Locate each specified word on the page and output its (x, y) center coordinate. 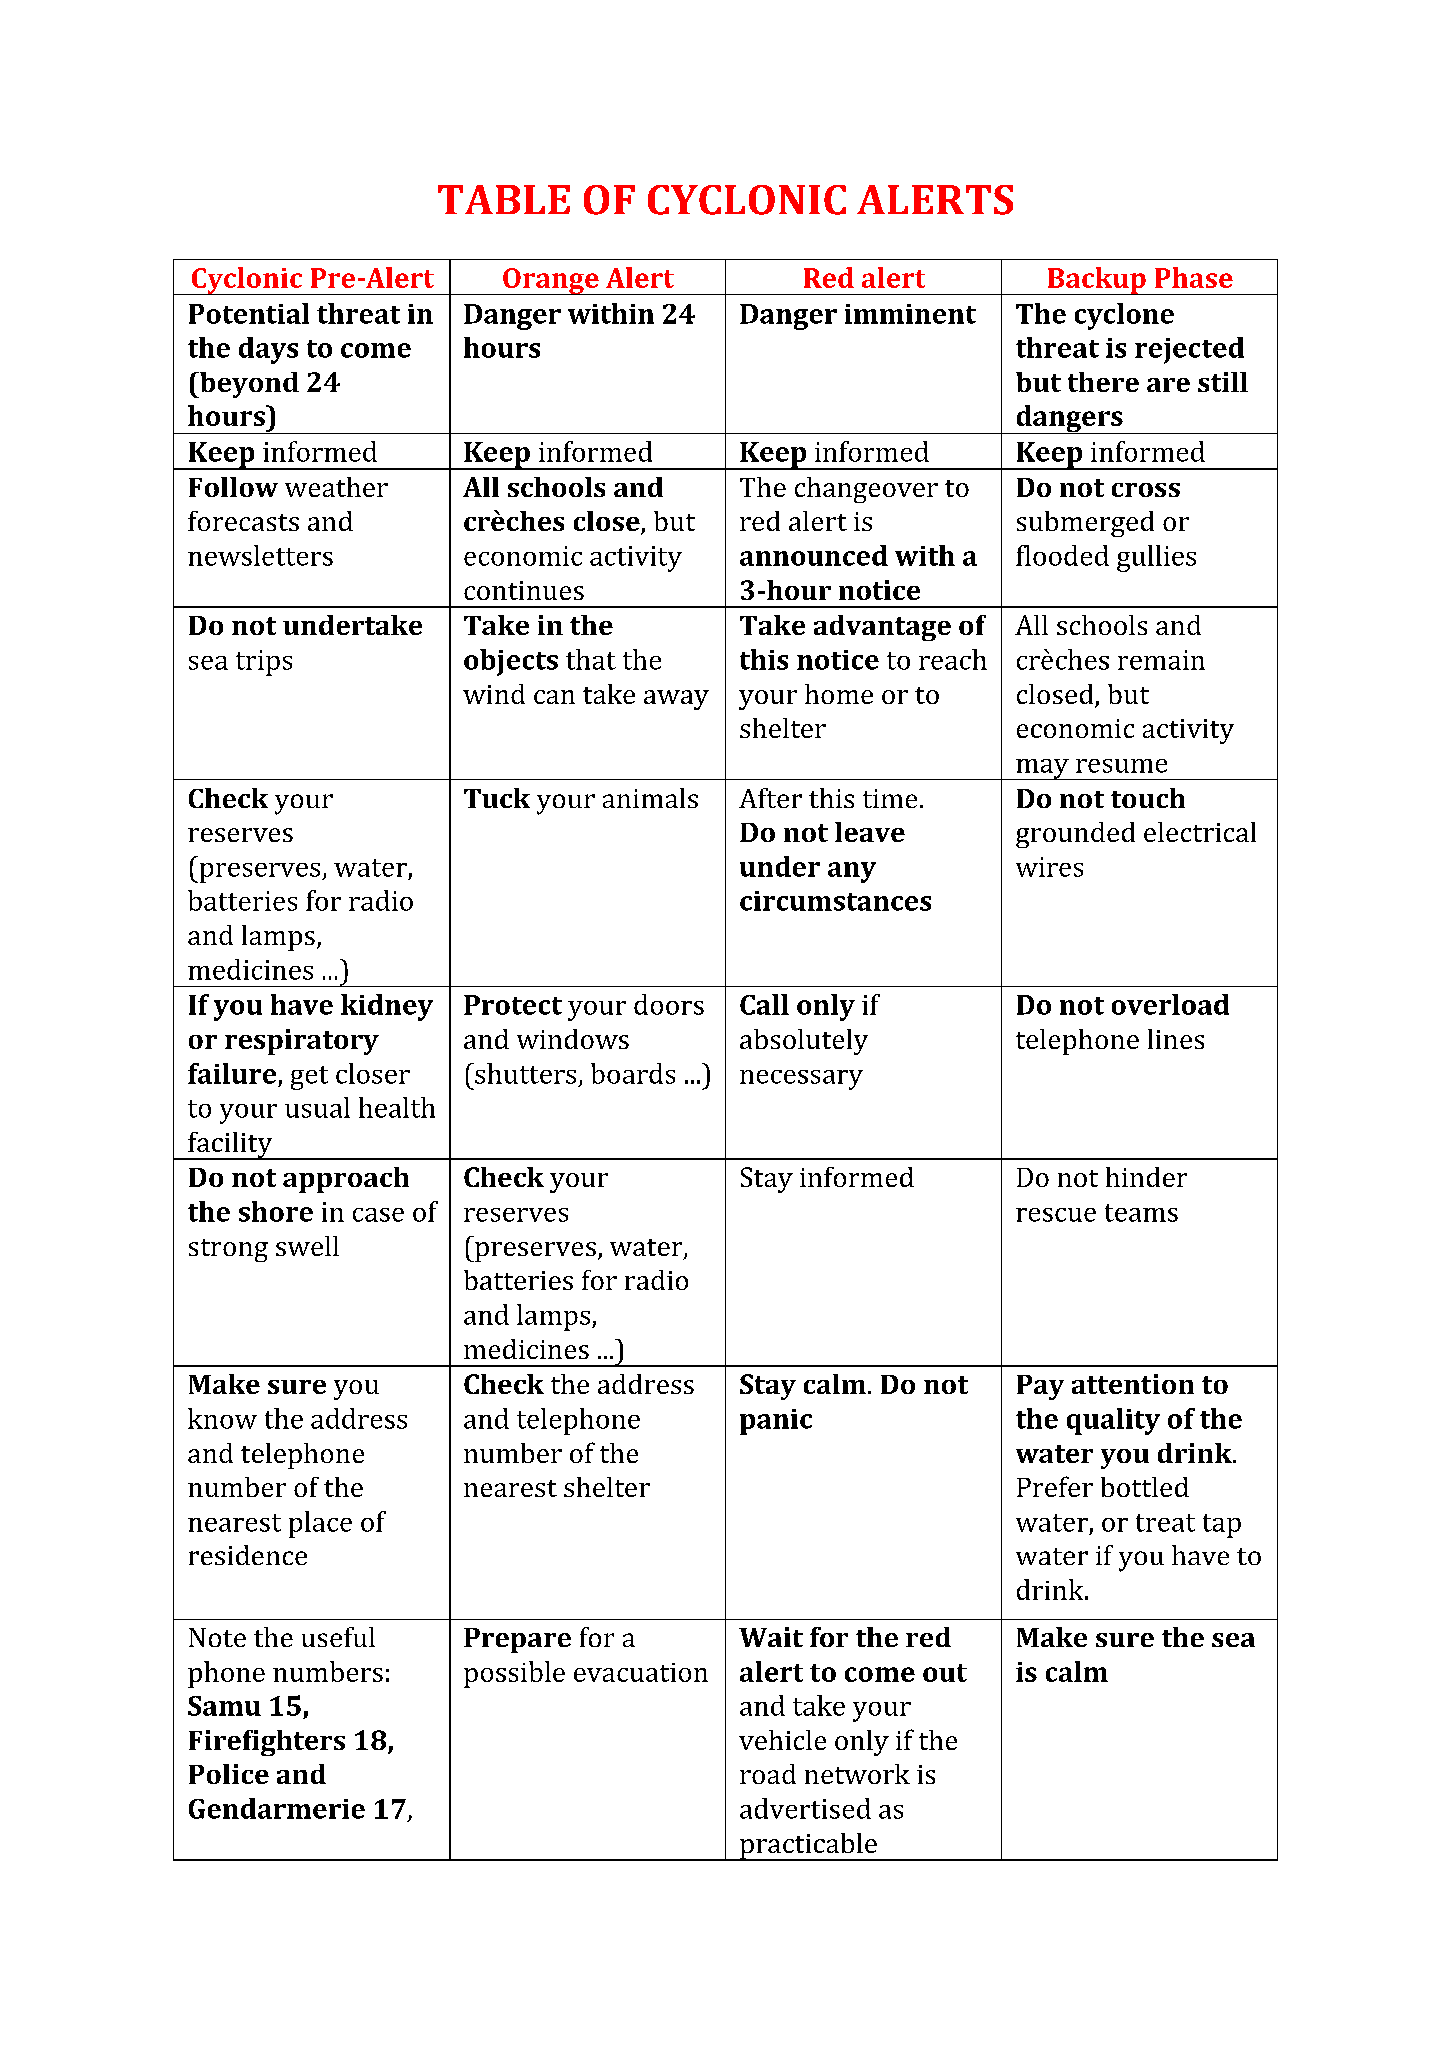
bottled (1145, 1487)
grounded (1075, 835)
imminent (910, 314)
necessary (801, 1080)
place (320, 1524)
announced (814, 555)
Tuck (497, 798)
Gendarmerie (277, 1808)
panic (776, 1422)
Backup (1096, 281)
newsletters (260, 555)
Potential (249, 313)
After (770, 798)
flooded (1062, 555)
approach (346, 1180)
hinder (1146, 1177)
